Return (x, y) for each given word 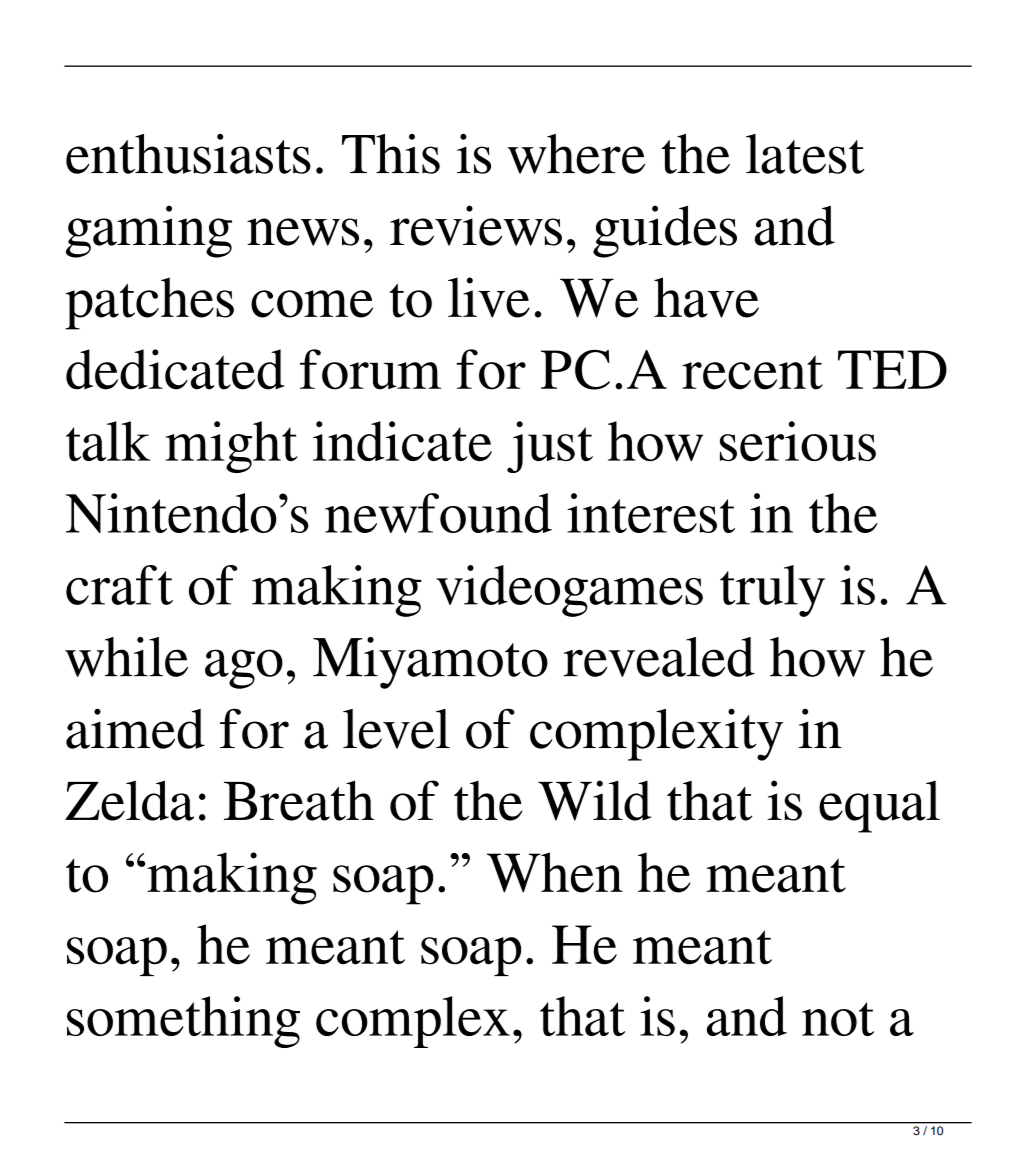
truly (772, 591)
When (555, 872)
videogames (569, 591)
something (183, 1022)
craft (119, 585)
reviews (476, 225)
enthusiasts (188, 154)
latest (805, 154)
